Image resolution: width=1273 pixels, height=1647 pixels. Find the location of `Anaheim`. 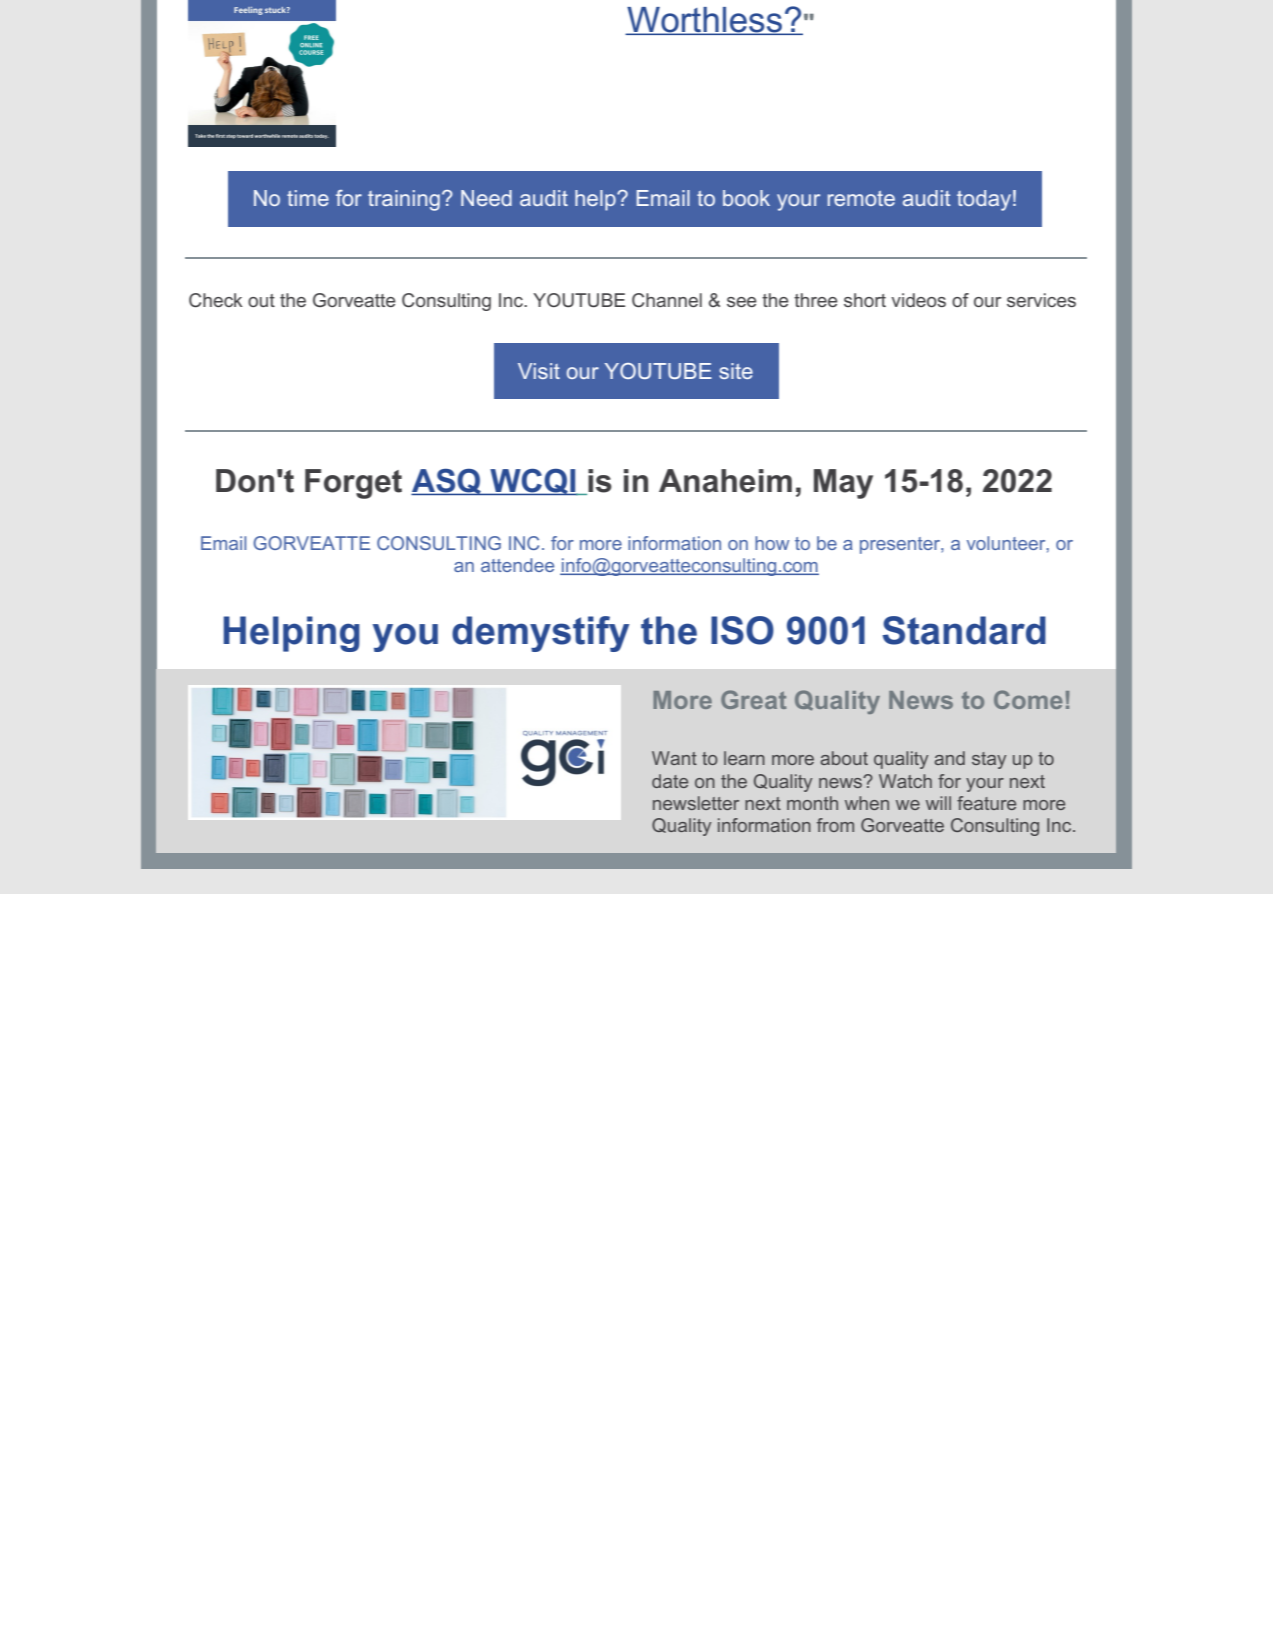

Anaheim is located at coordinates (725, 481).
